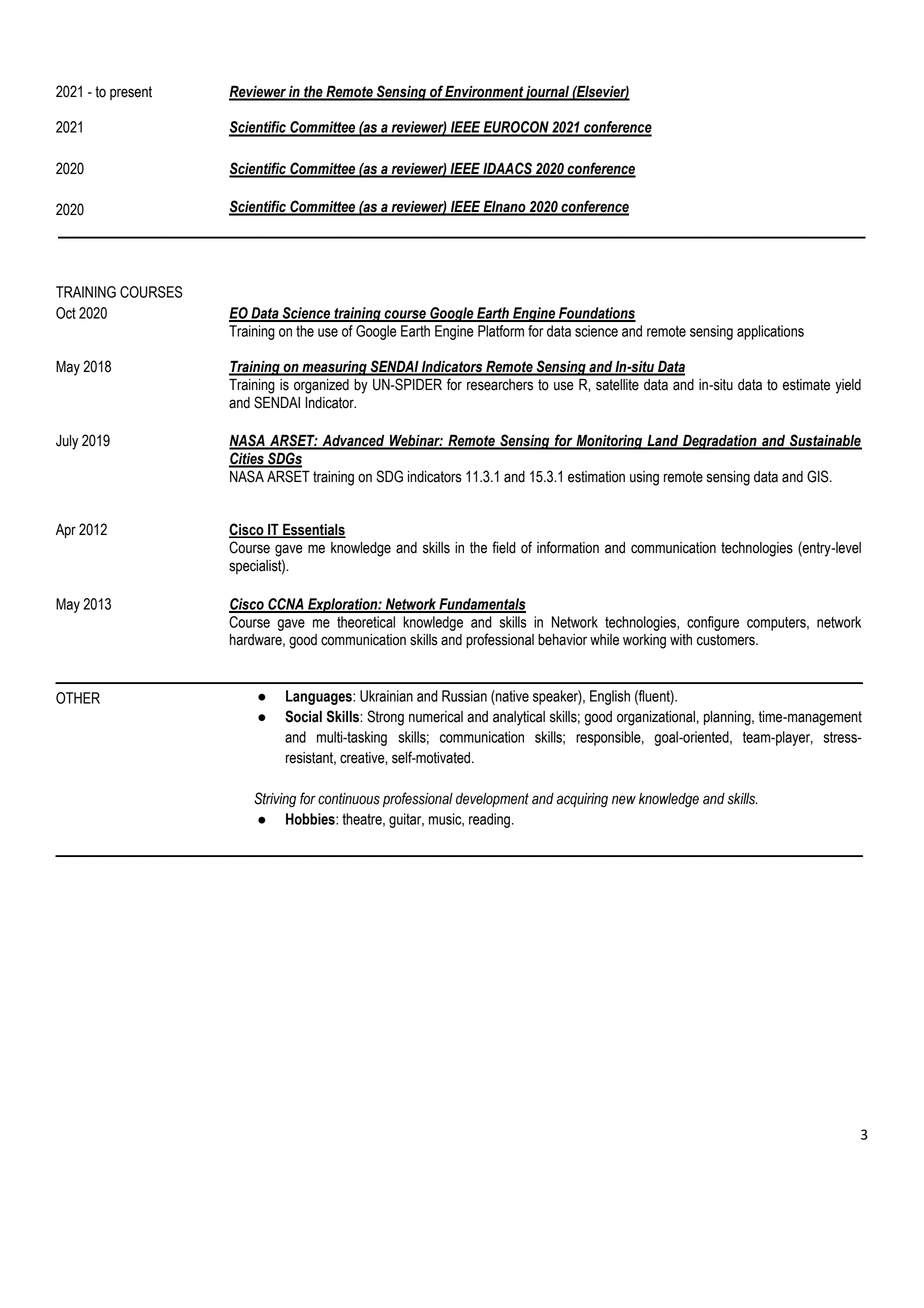  Describe the element at coordinates (275, 800) in the page. I see `Striving` at that location.
